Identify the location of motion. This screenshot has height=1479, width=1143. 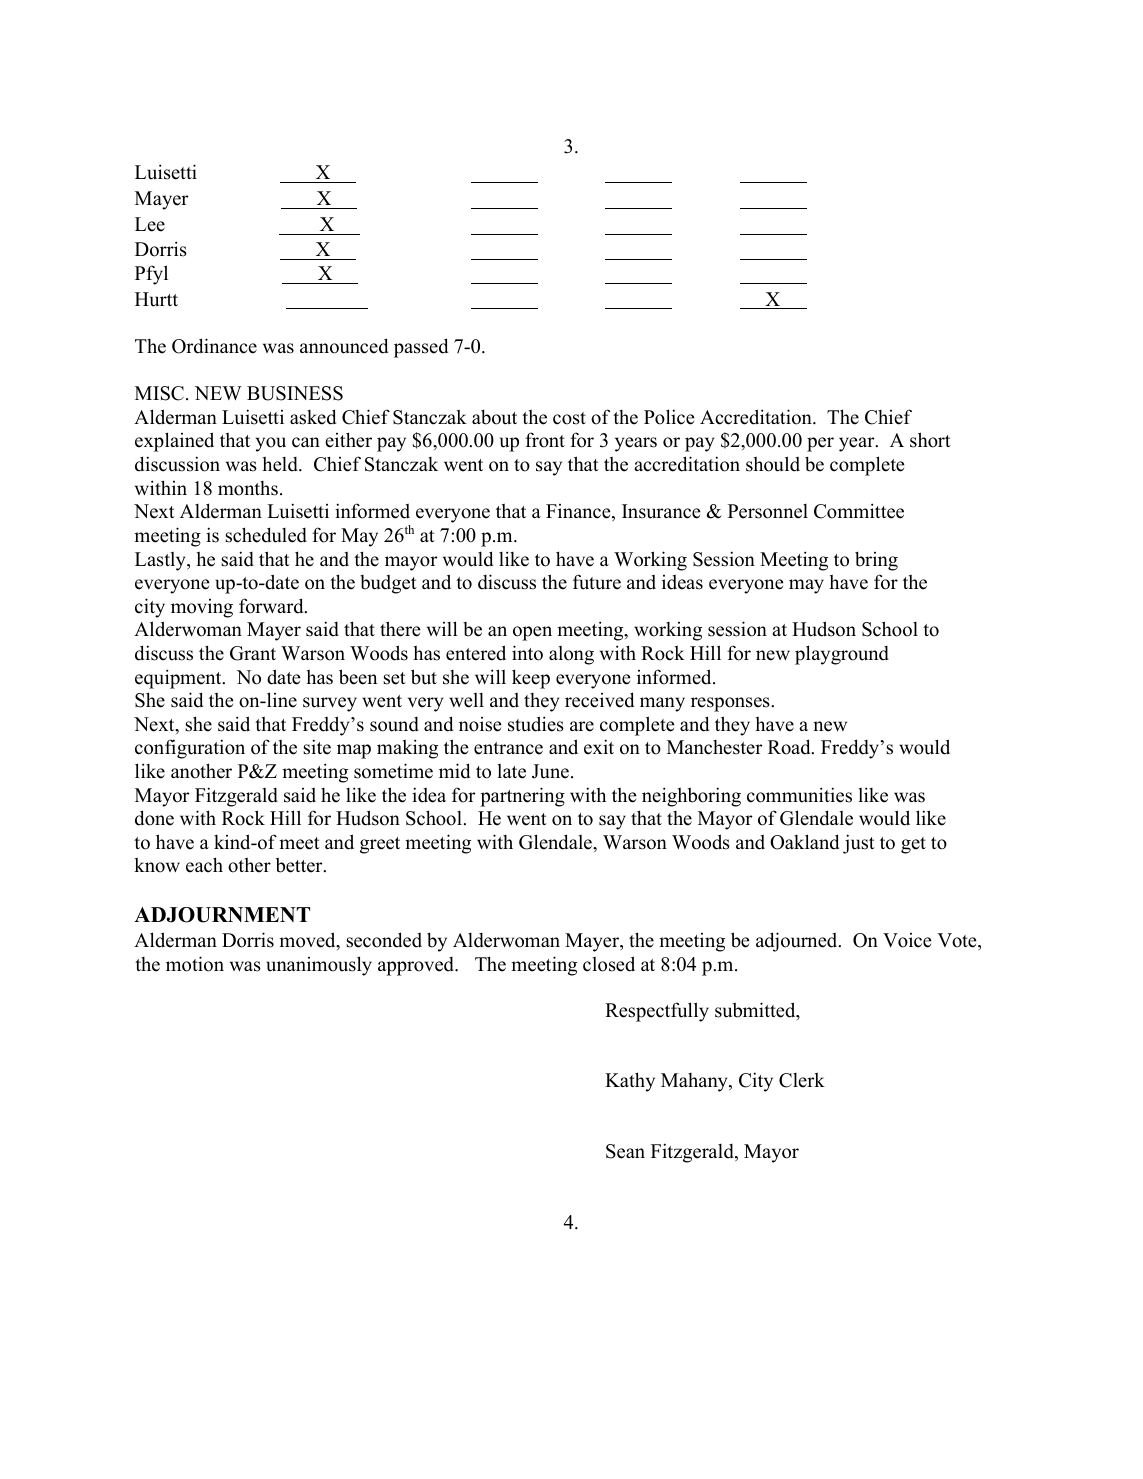
(195, 964).
